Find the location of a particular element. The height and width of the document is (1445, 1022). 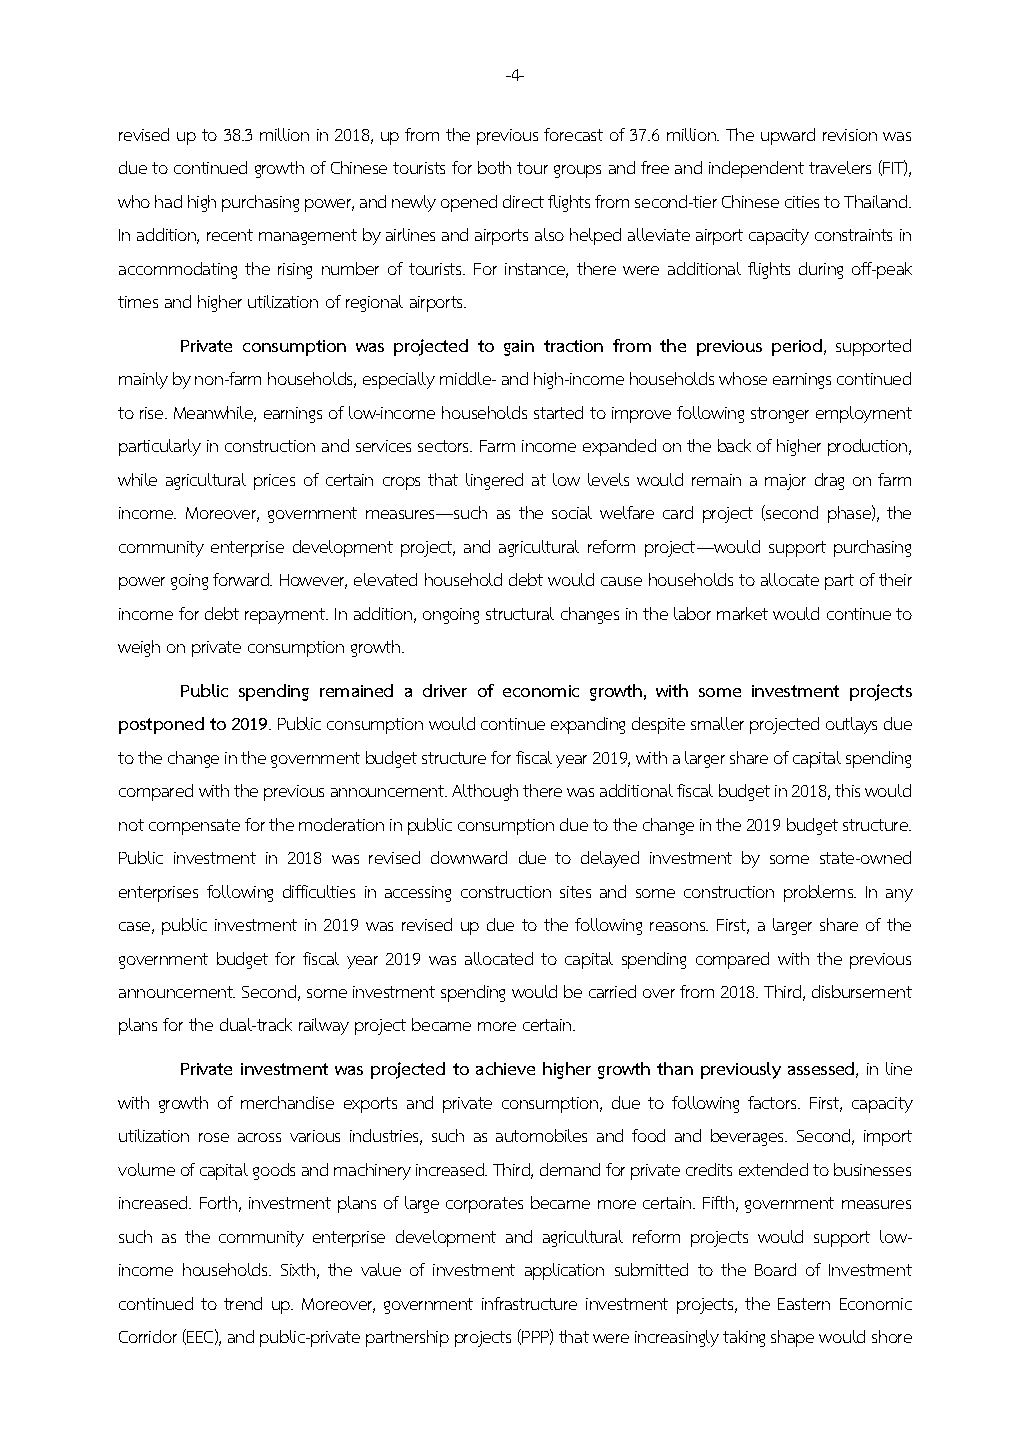

trend is located at coordinates (243, 1303).
